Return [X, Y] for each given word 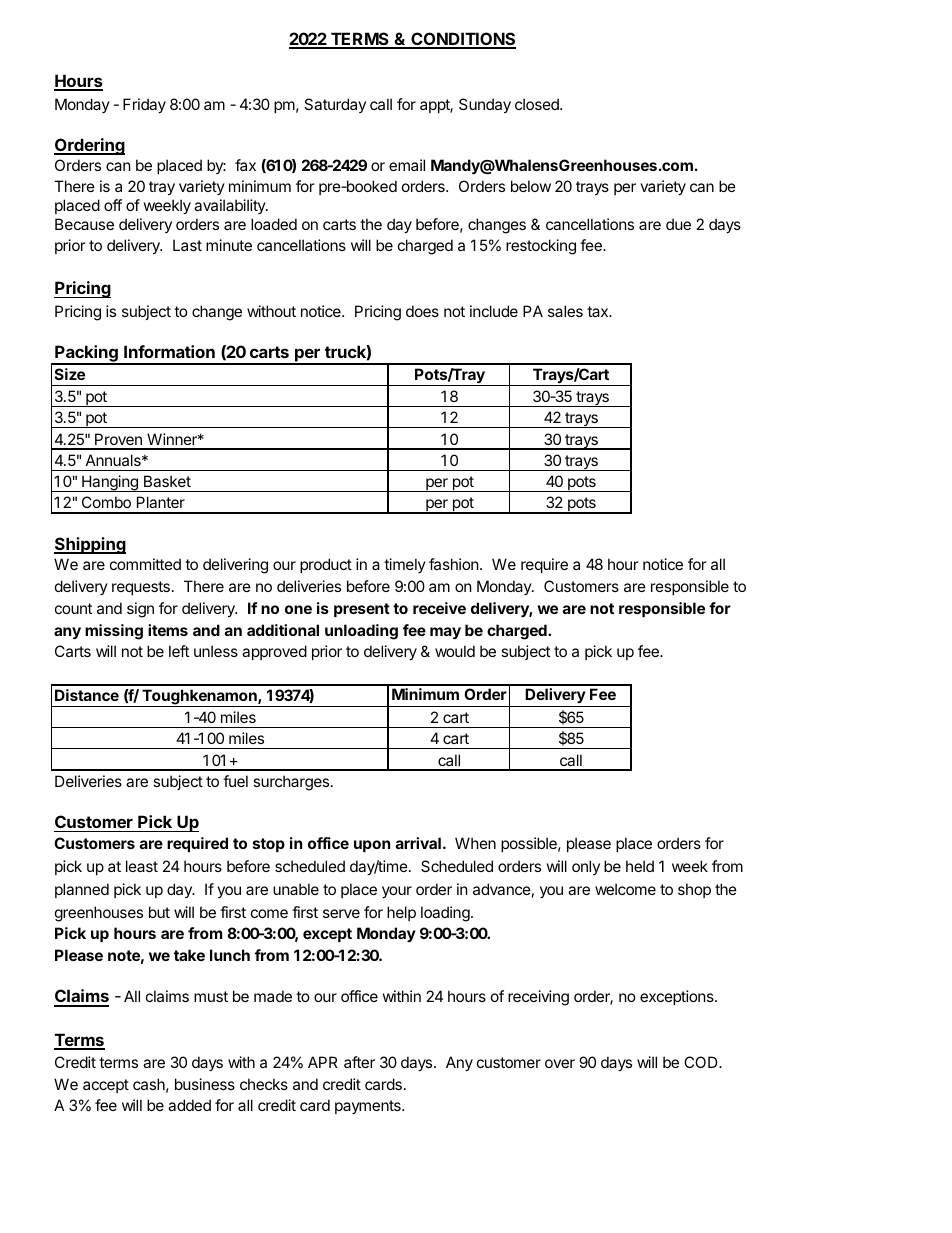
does [422, 311]
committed [145, 564]
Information [169, 351]
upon [372, 846]
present [362, 610]
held [640, 866]
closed [538, 104]
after [359, 1062]
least [142, 866]
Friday [144, 105]
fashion [455, 564]
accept [106, 1086]
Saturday [335, 105]
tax [598, 311]
